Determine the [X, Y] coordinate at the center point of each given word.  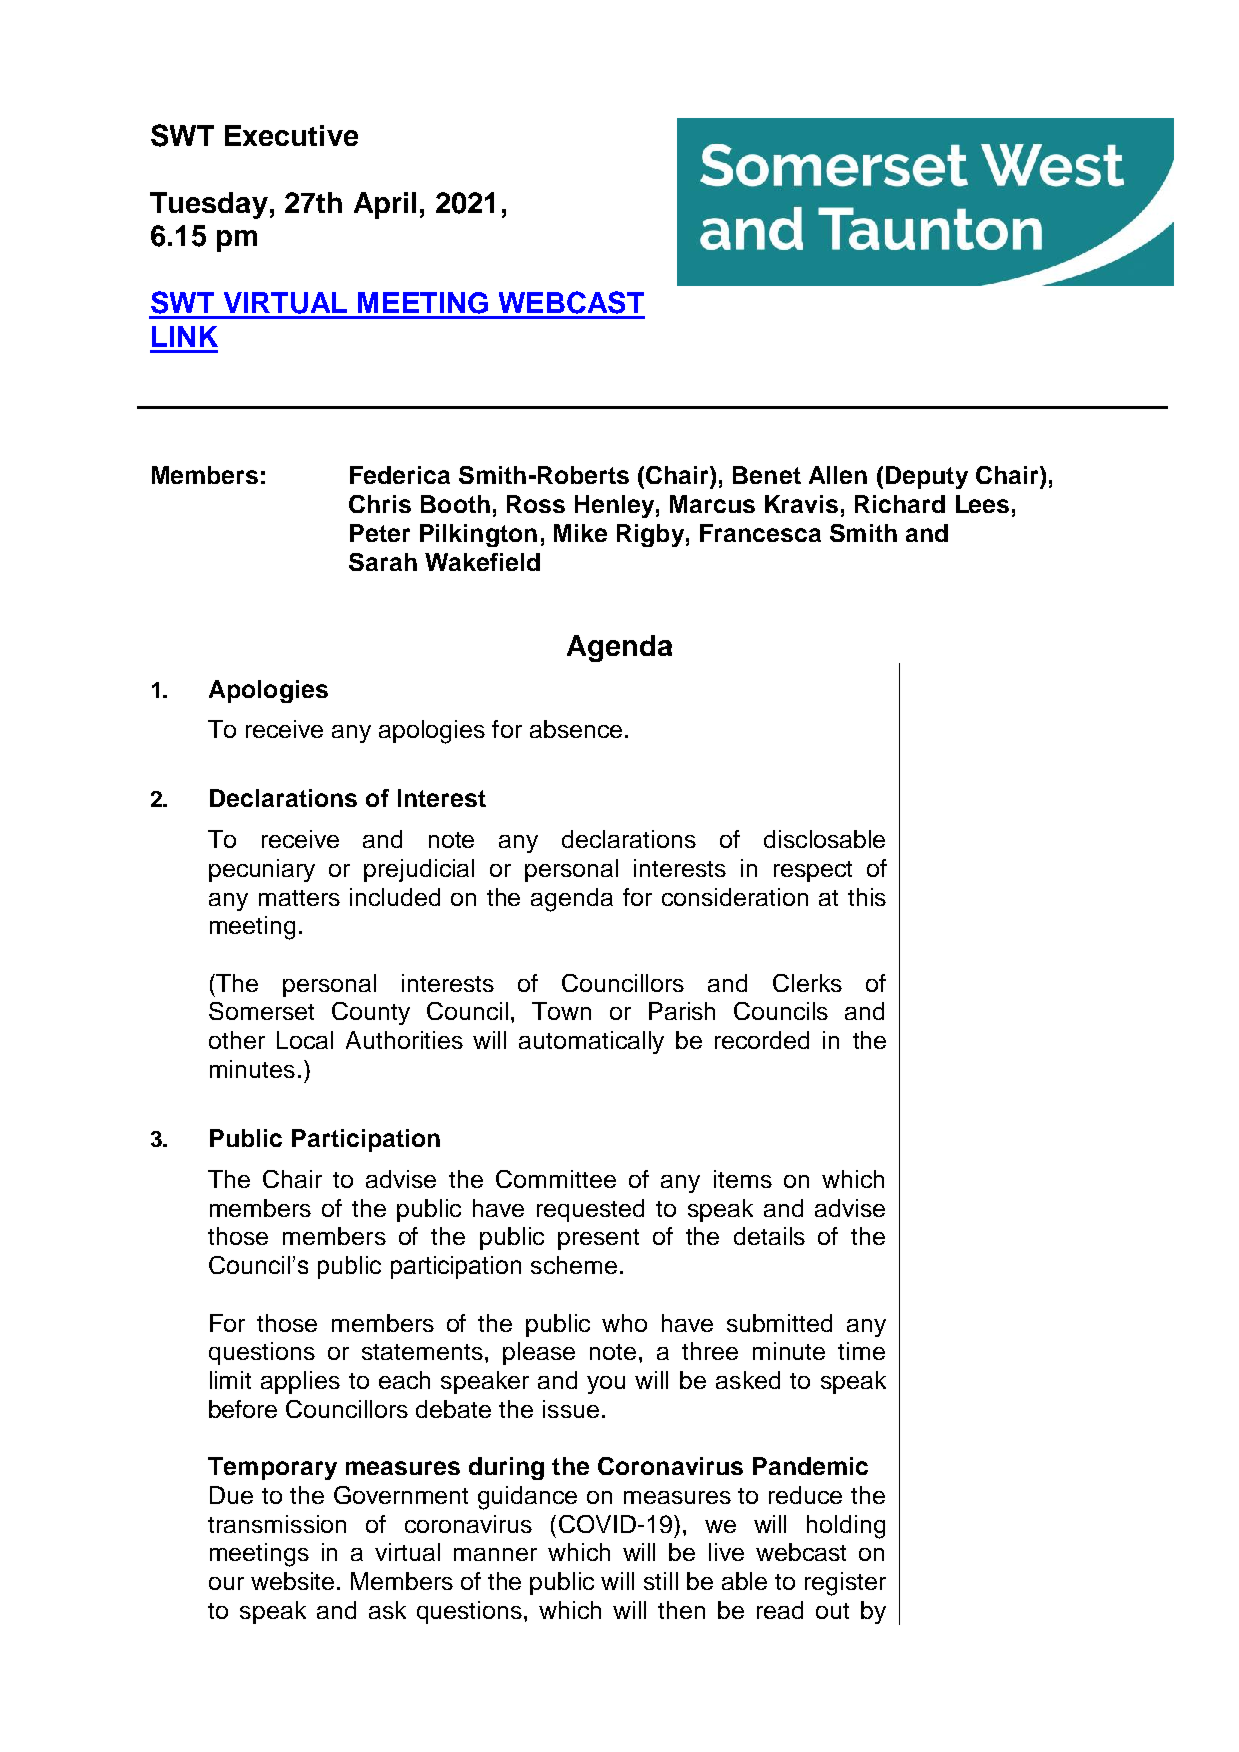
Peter [380, 533]
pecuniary [262, 870]
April [385, 205]
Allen [838, 475]
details [769, 1236]
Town [561, 1011]
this [867, 897]
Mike [580, 533]
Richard [900, 504]
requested [590, 1210]
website [292, 1581]
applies [300, 1382]
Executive [291, 135]
